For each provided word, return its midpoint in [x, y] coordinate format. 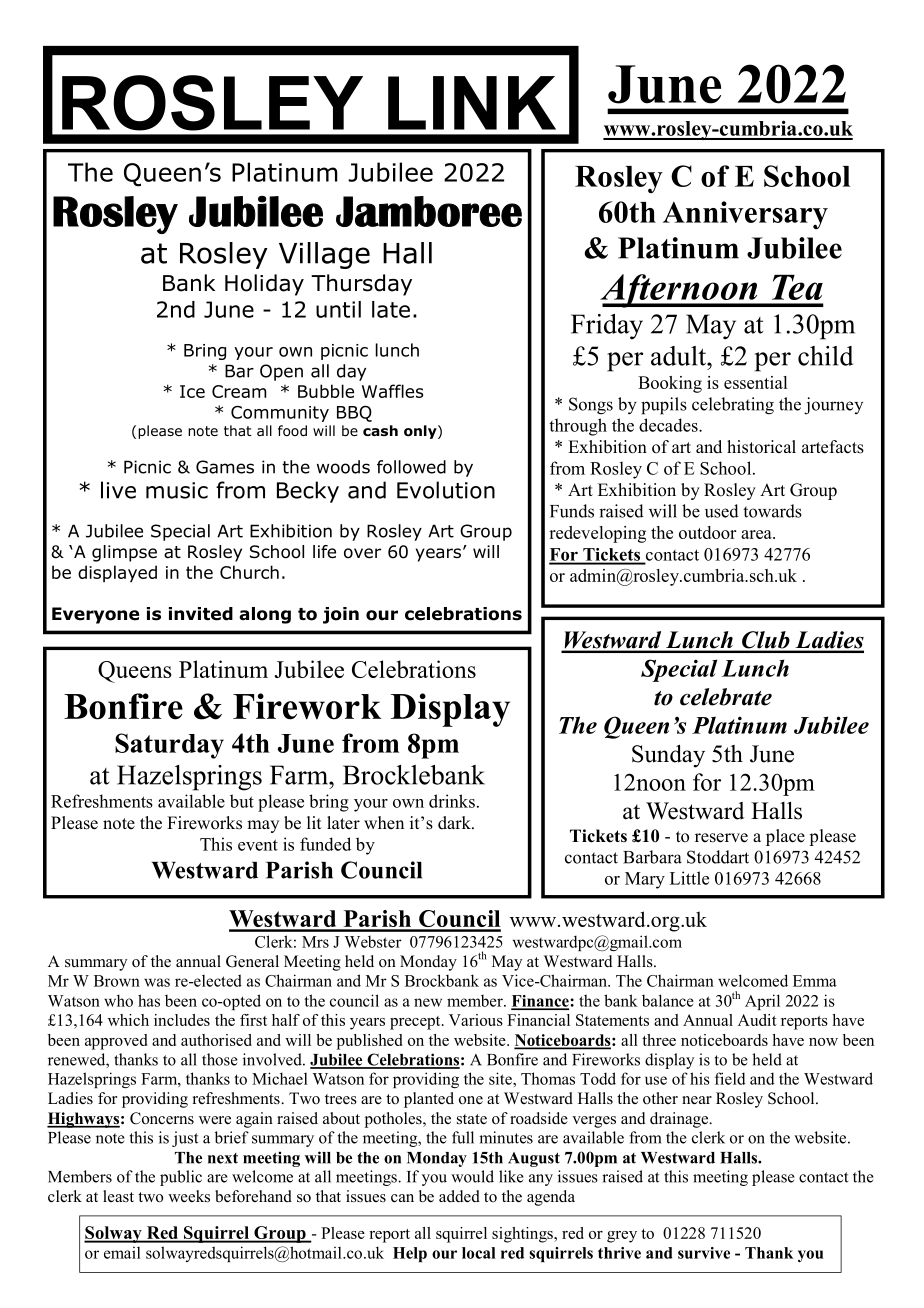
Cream [239, 391]
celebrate [726, 697]
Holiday [264, 285]
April [762, 1002]
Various [476, 1020]
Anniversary [745, 215]
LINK [472, 103]
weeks [189, 1196]
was [157, 982]
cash [380, 430]
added [459, 1196]
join [341, 615]
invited [201, 614]
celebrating [733, 406]
